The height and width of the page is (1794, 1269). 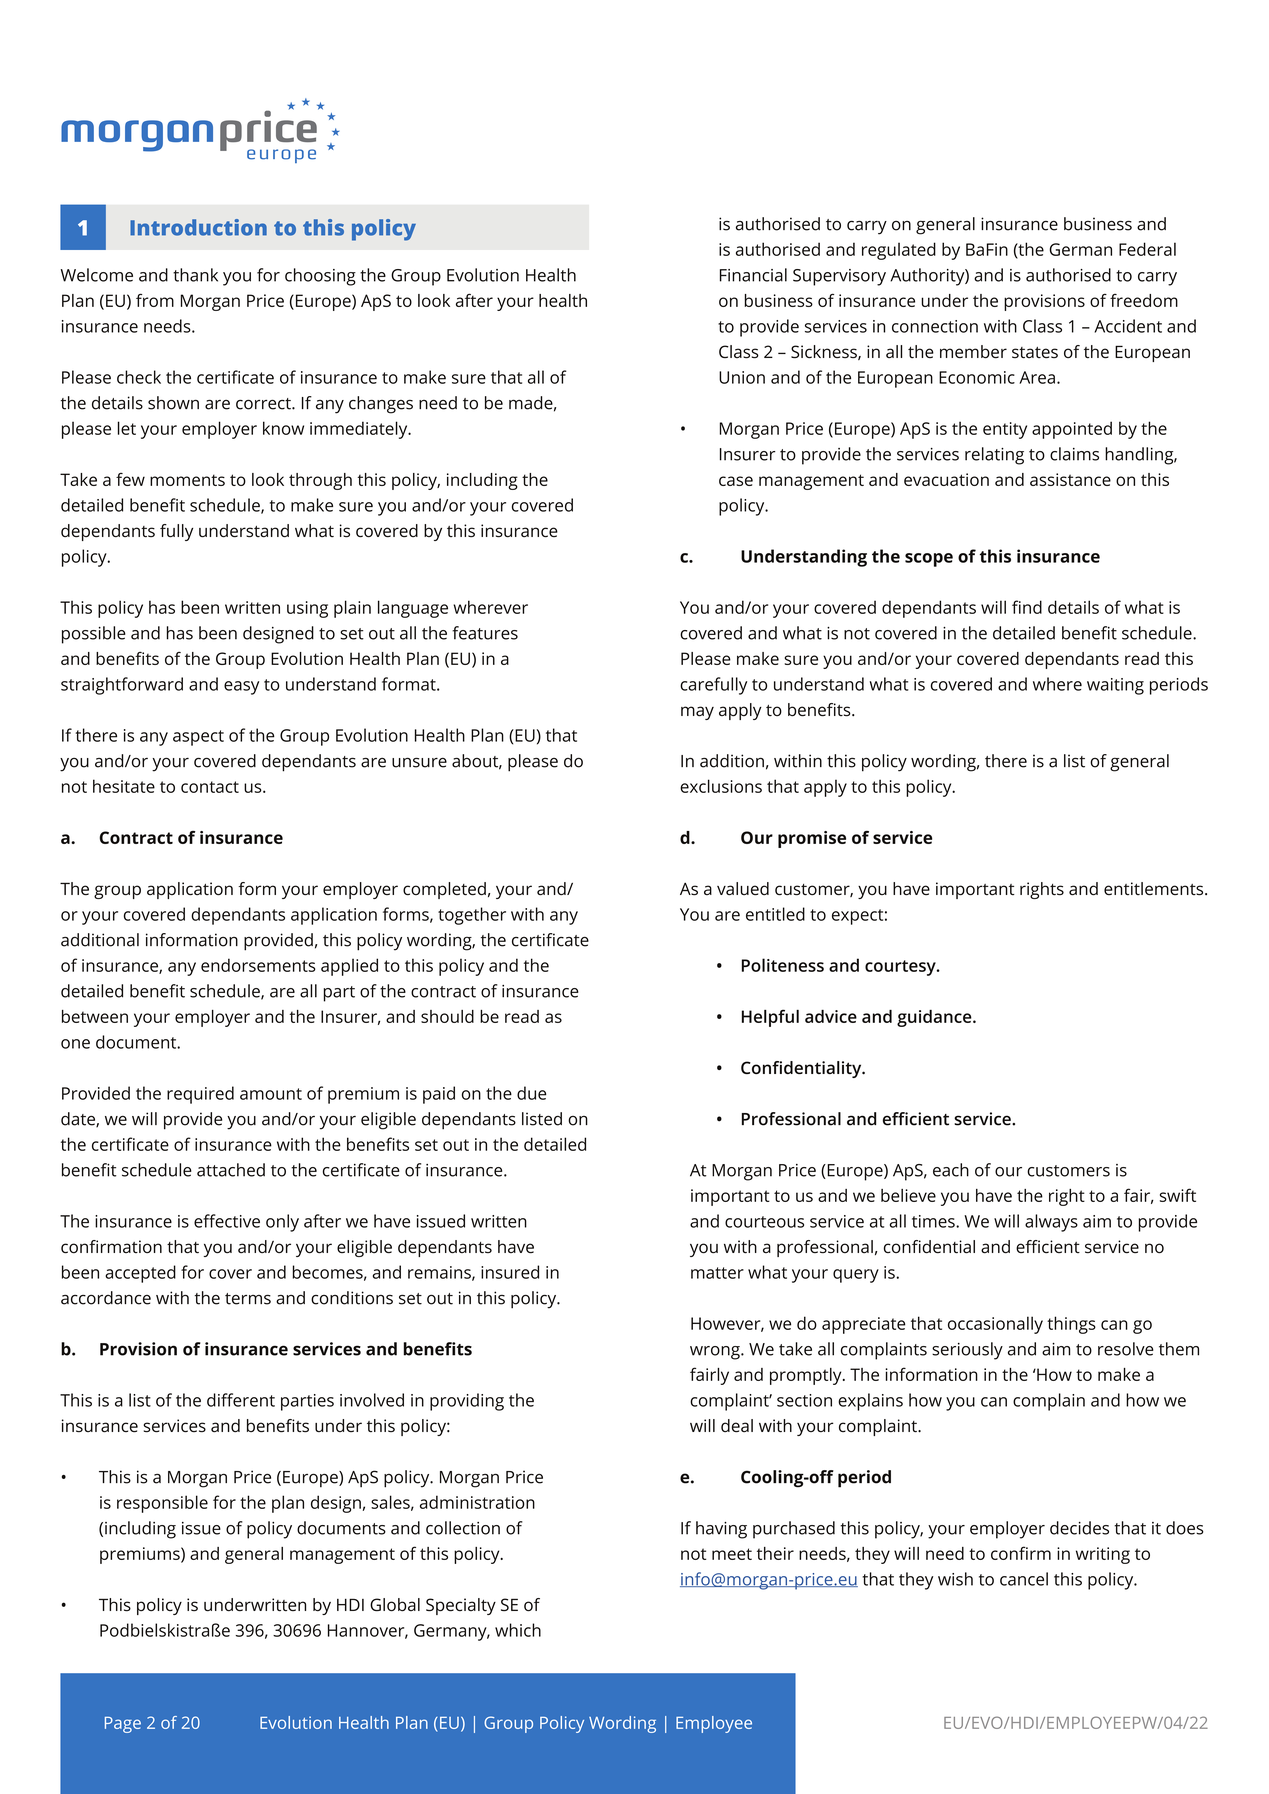 What do you see at coordinates (1051, 1223) in the page?
I see `always` at bounding box center [1051, 1223].
